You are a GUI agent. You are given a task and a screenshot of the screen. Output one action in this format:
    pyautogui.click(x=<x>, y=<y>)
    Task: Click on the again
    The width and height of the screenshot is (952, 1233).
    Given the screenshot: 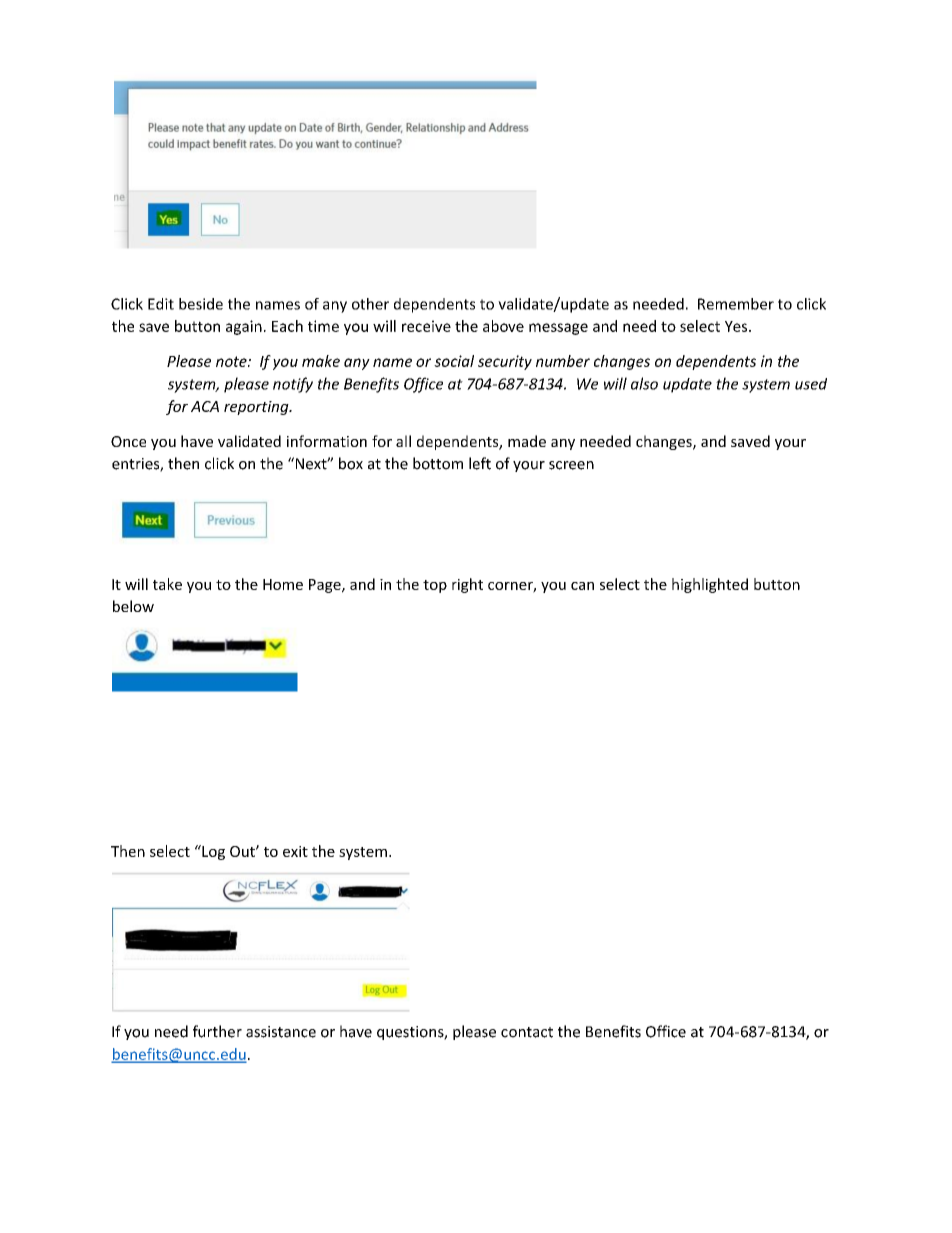 What is the action you would take?
    pyautogui.click(x=244, y=327)
